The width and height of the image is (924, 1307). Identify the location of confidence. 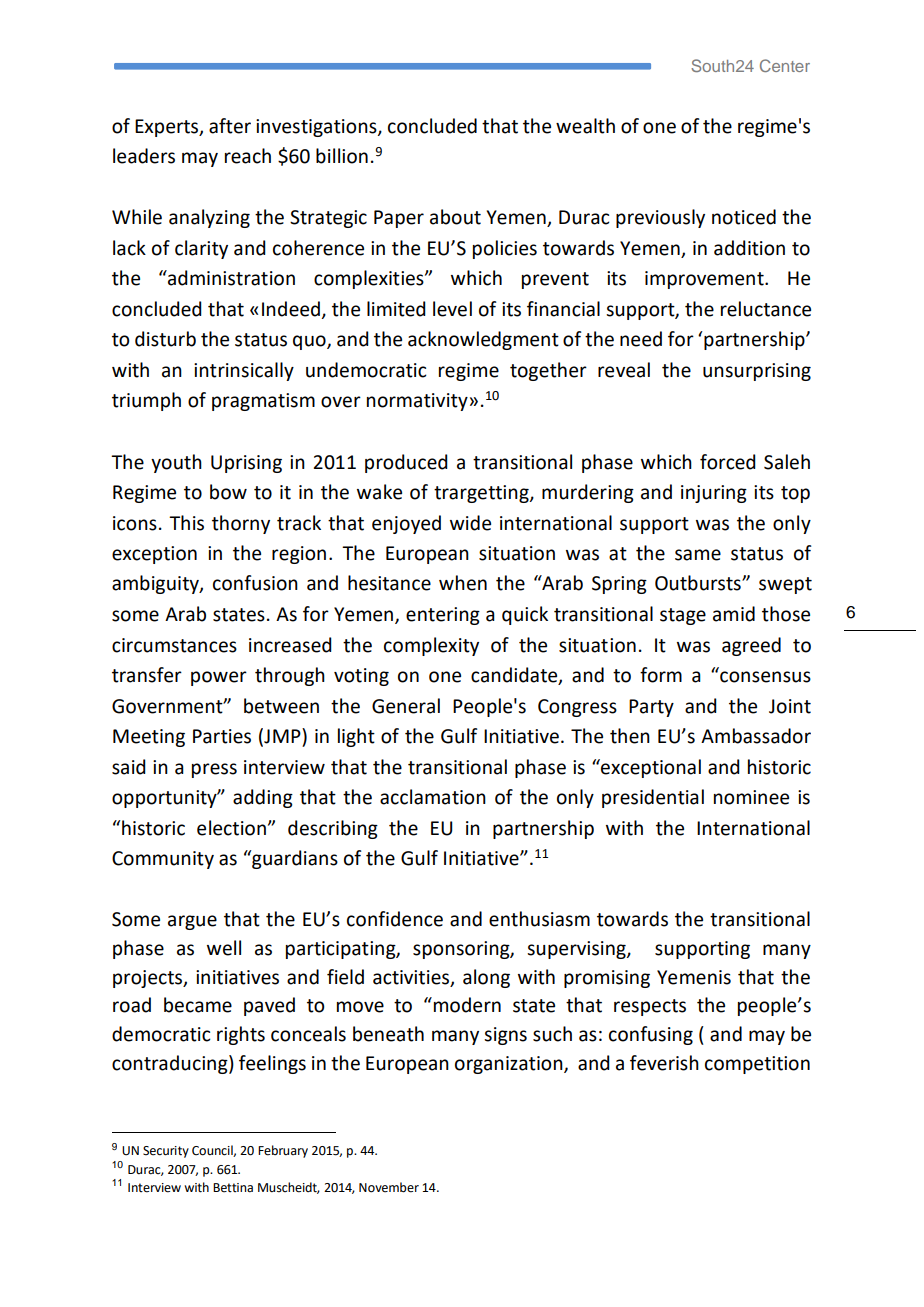
(395, 919).
